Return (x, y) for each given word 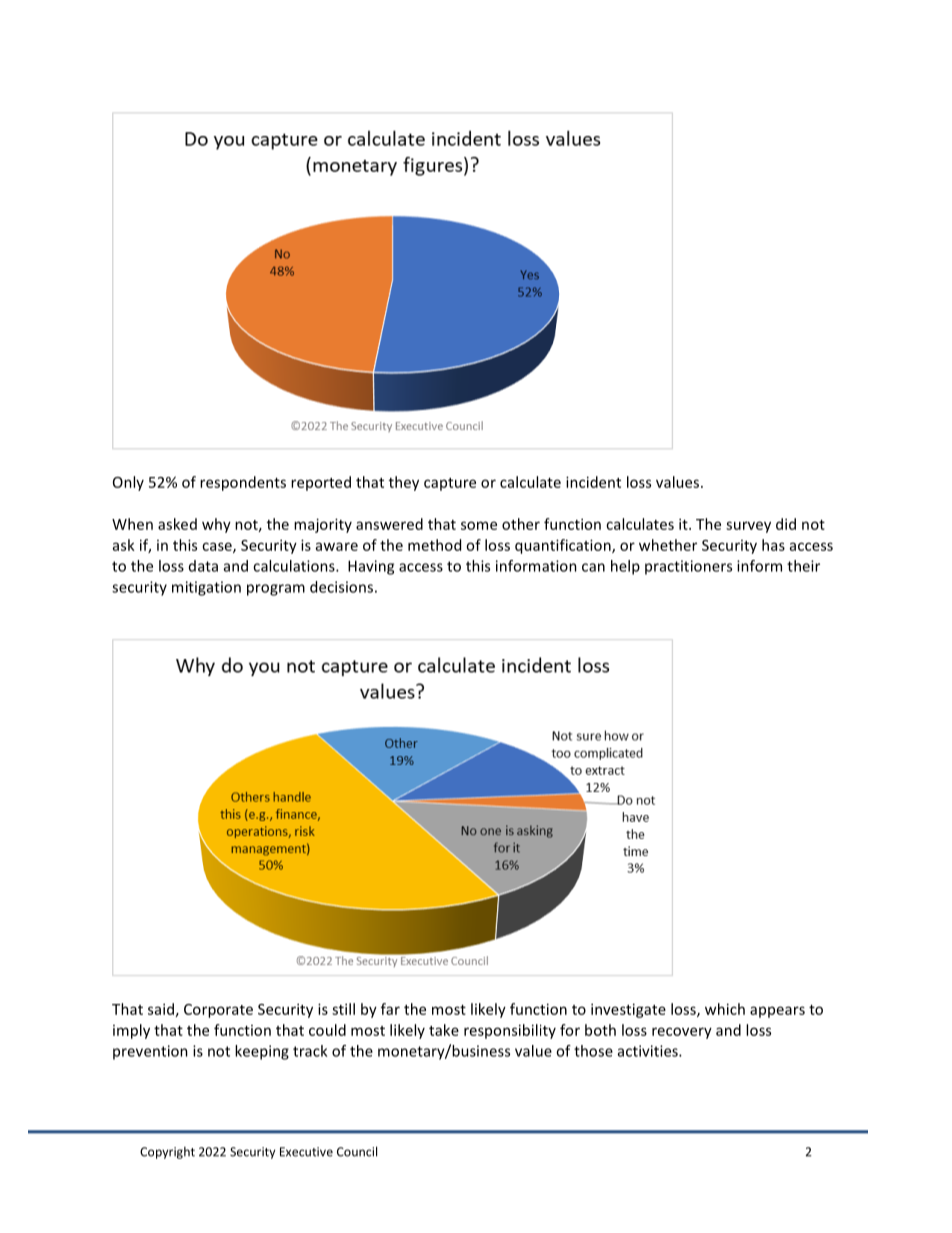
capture (450, 484)
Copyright (167, 1153)
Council (357, 1151)
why (216, 525)
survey (748, 527)
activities (649, 1051)
